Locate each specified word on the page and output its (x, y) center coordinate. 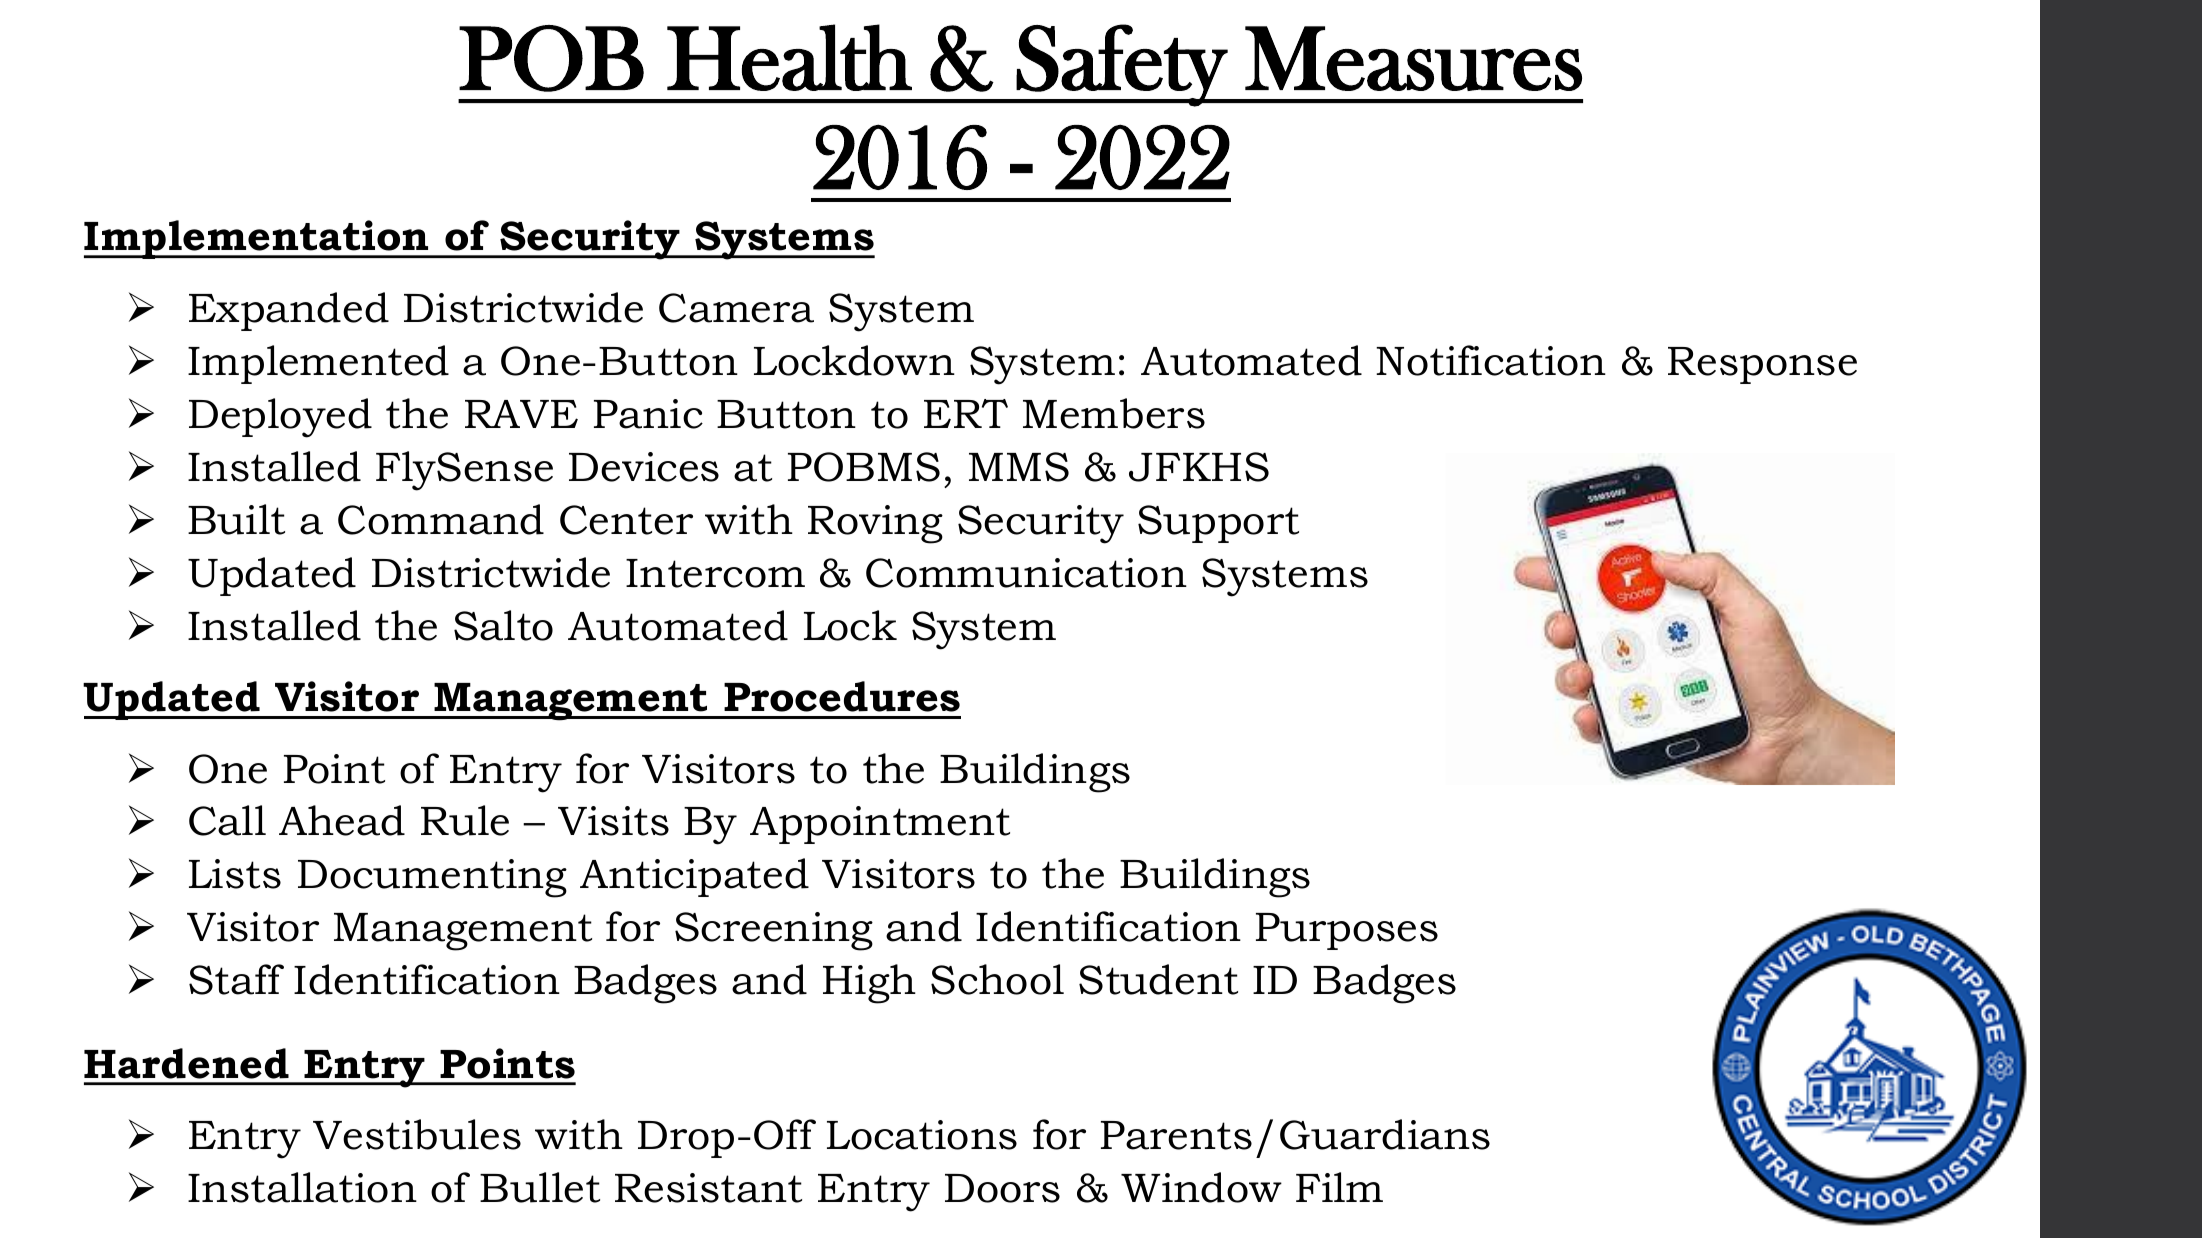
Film (1339, 1187)
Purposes (1347, 931)
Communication (1026, 573)
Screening (774, 931)
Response (1762, 365)
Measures (1413, 58)
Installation (302, 1187)
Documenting (432, 878)
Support (1218, 524)
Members (1114, 413)
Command (441, 519)
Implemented (318, 364)
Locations (922, 1135)
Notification (1491, 360)
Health (789, 57)
